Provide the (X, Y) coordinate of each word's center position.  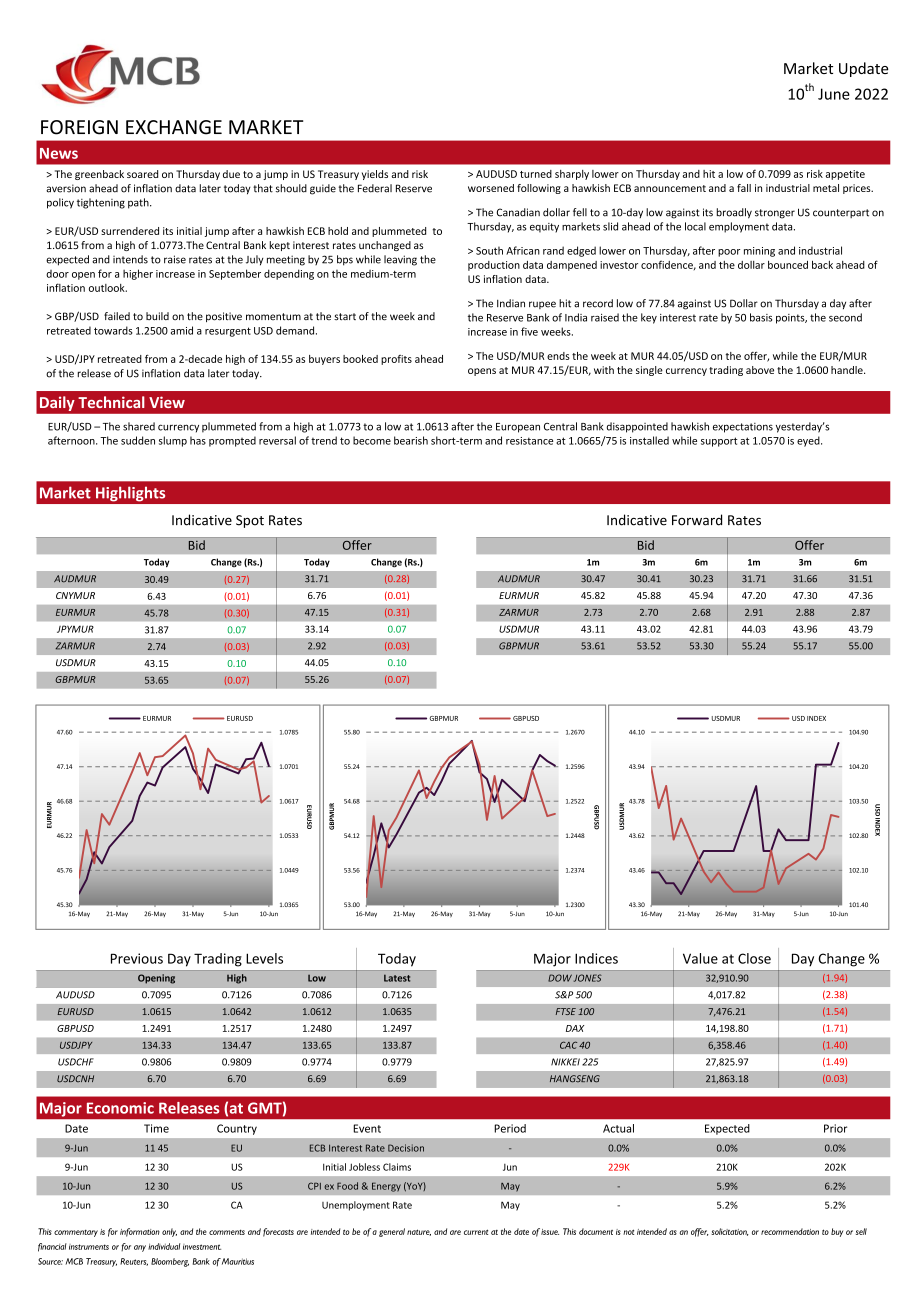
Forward (697, 520)
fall (744, 188)
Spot (250, 521)
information (140, 1232)
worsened (491, 188)
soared (142, 174)
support (719, 442)
